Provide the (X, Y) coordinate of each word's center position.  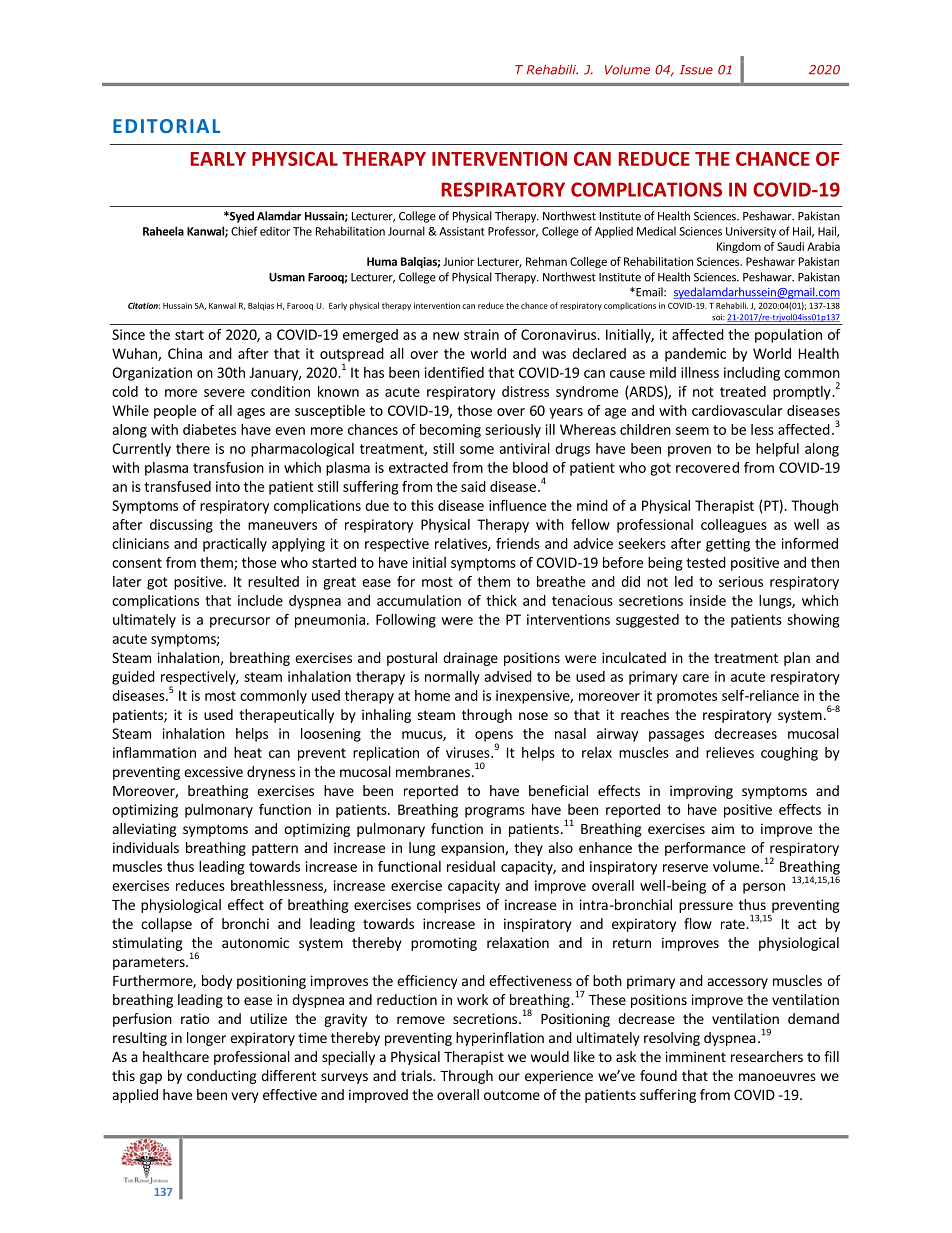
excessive (213, 771)
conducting (222, 1077)
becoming (450, 431)
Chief (244, 231)
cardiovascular (737, 410)
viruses (469, 752)
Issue (696, 70)
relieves (730, 752)
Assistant (462, 231)
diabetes (209, 429)
